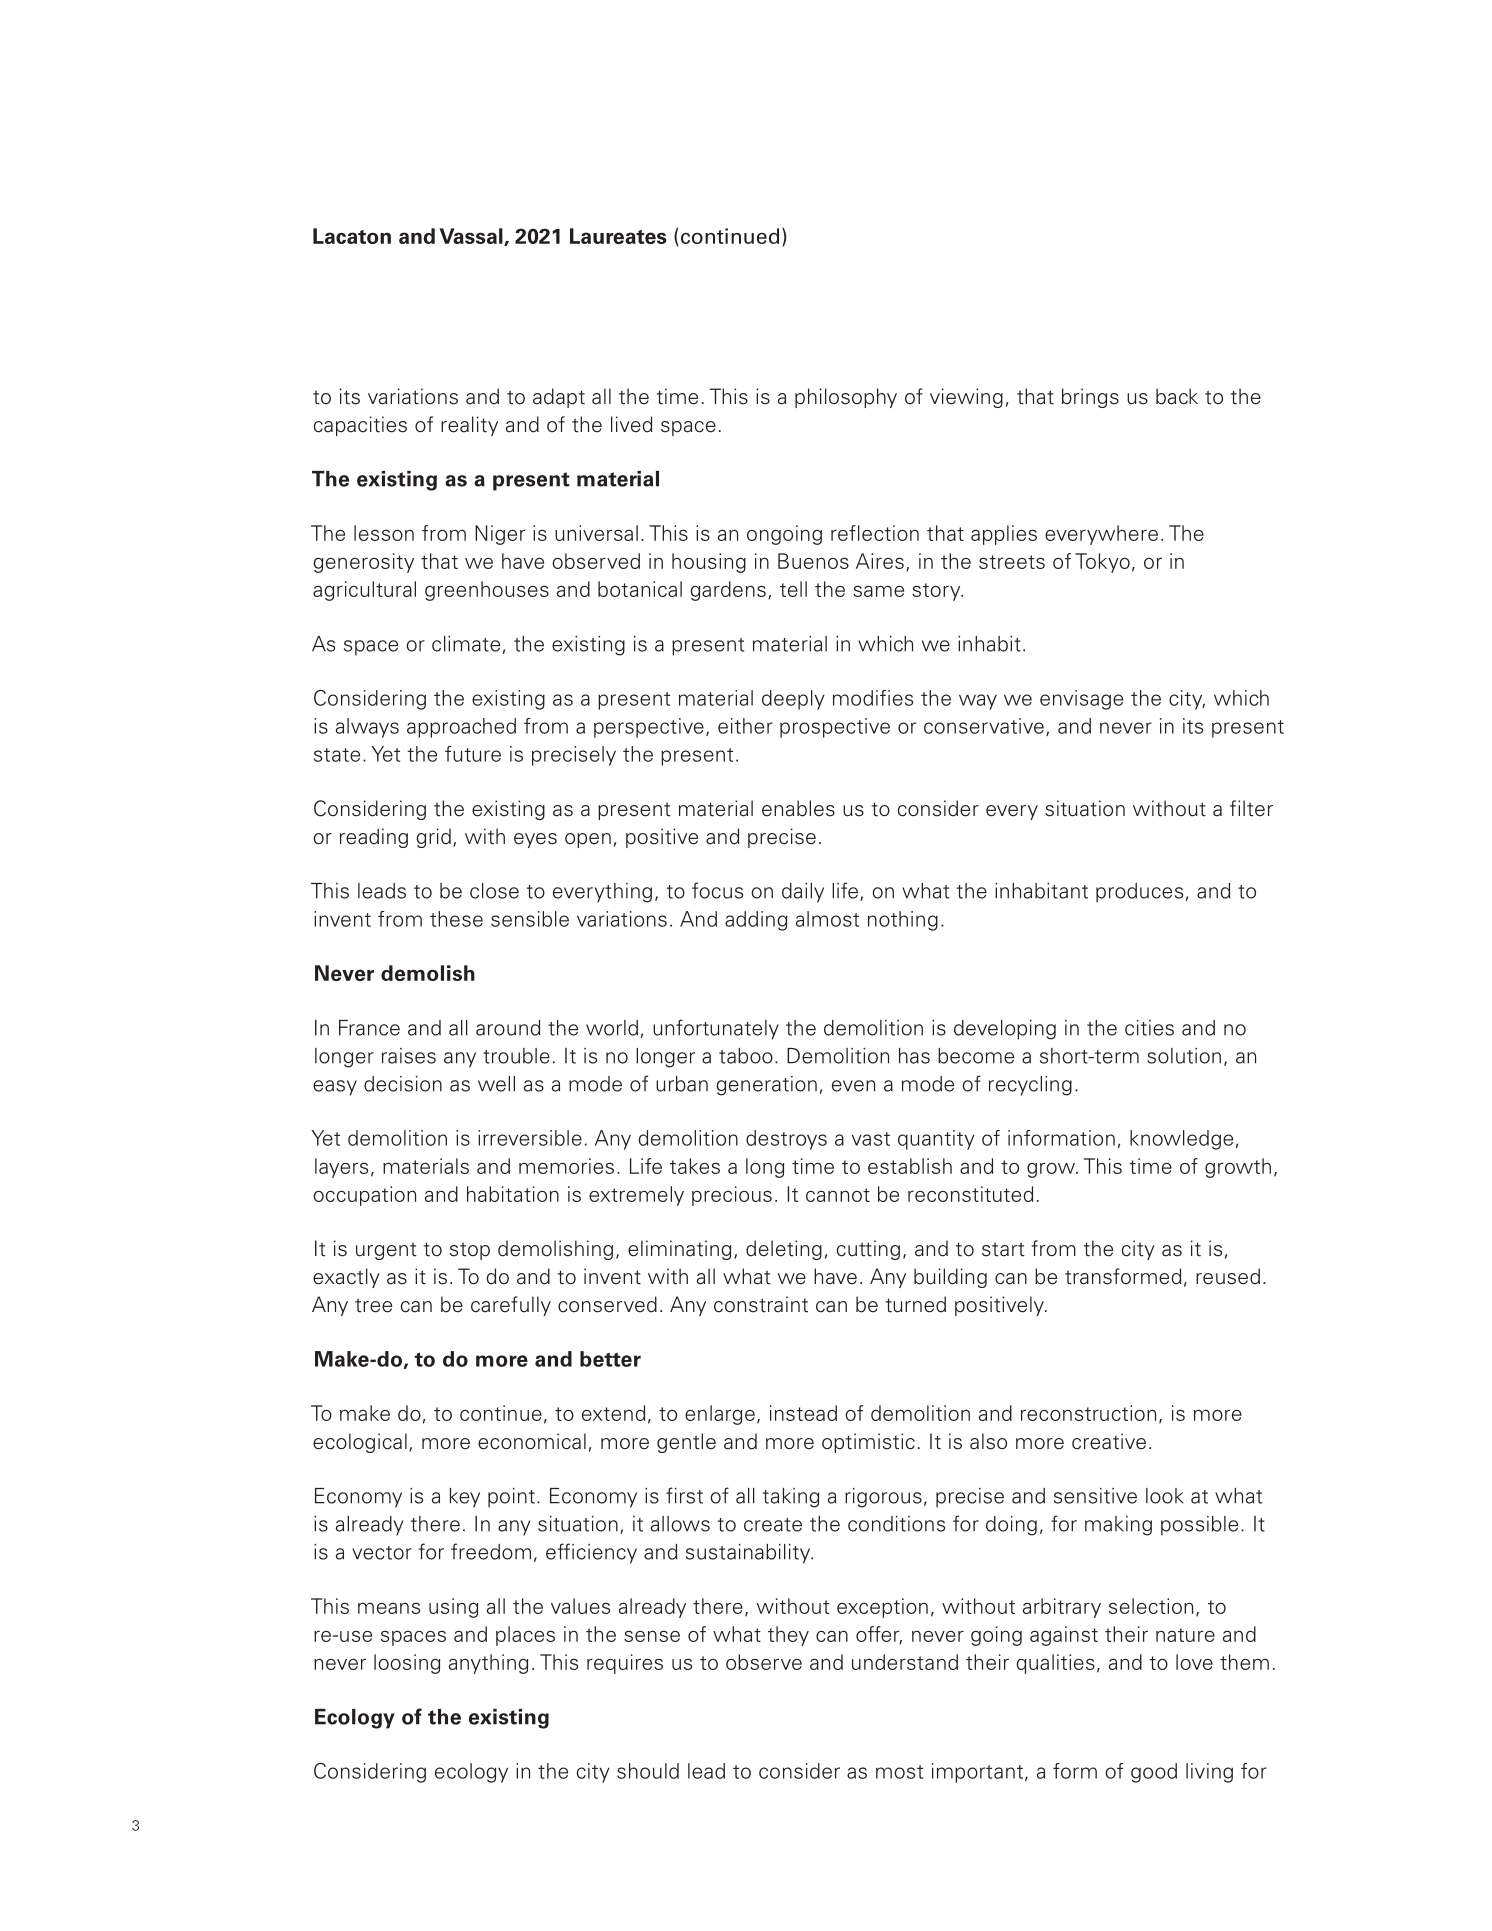  What do you see at coordinates (470, 1251) in the image?
I see `stop` at bounding box center [470, 1251].
